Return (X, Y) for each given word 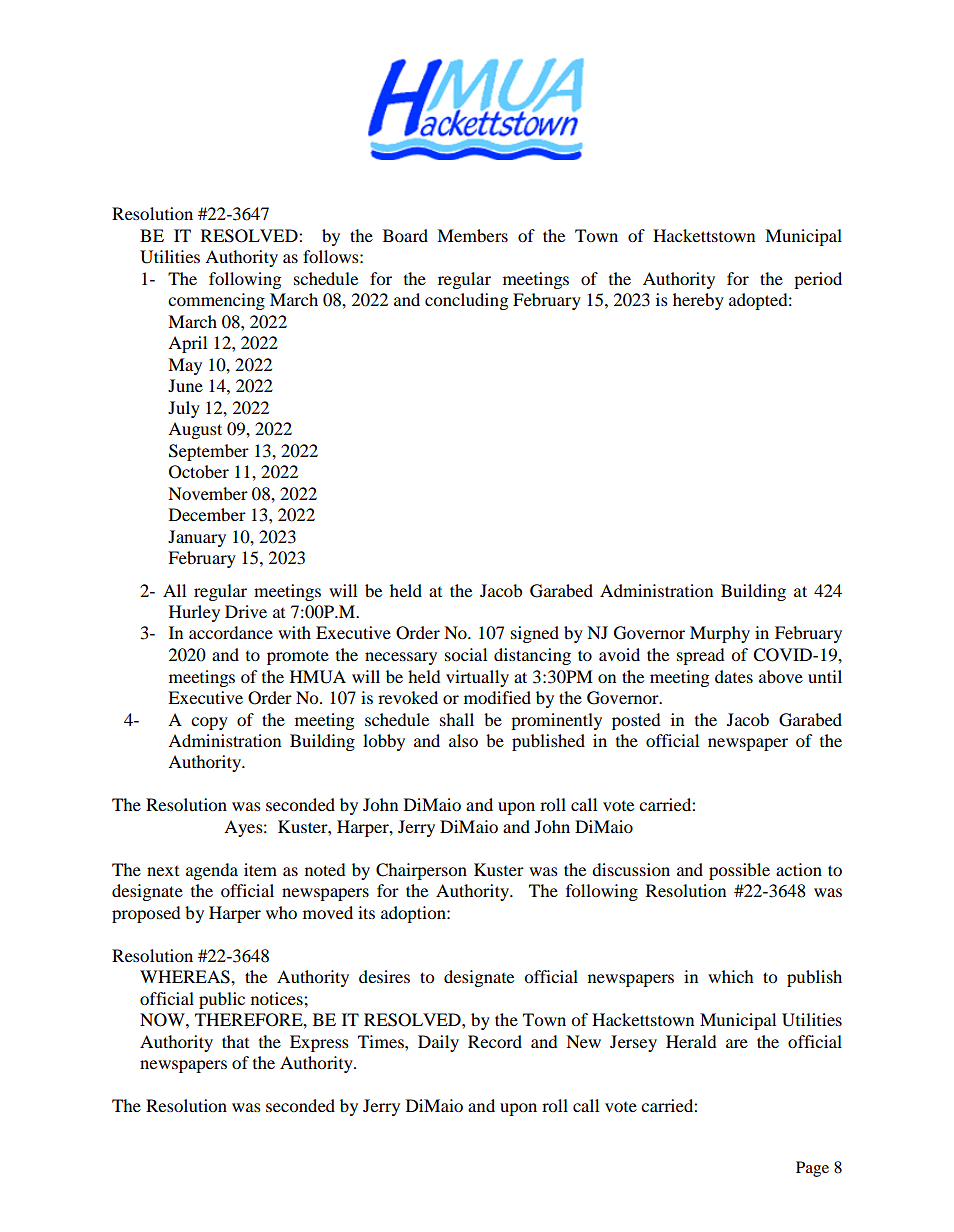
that (235, 1041)
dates (734, 676)
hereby (698, 301)
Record (495, 1041)
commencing (216, 301)
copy (209, 723)
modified (497, 697)
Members (472, 235)
